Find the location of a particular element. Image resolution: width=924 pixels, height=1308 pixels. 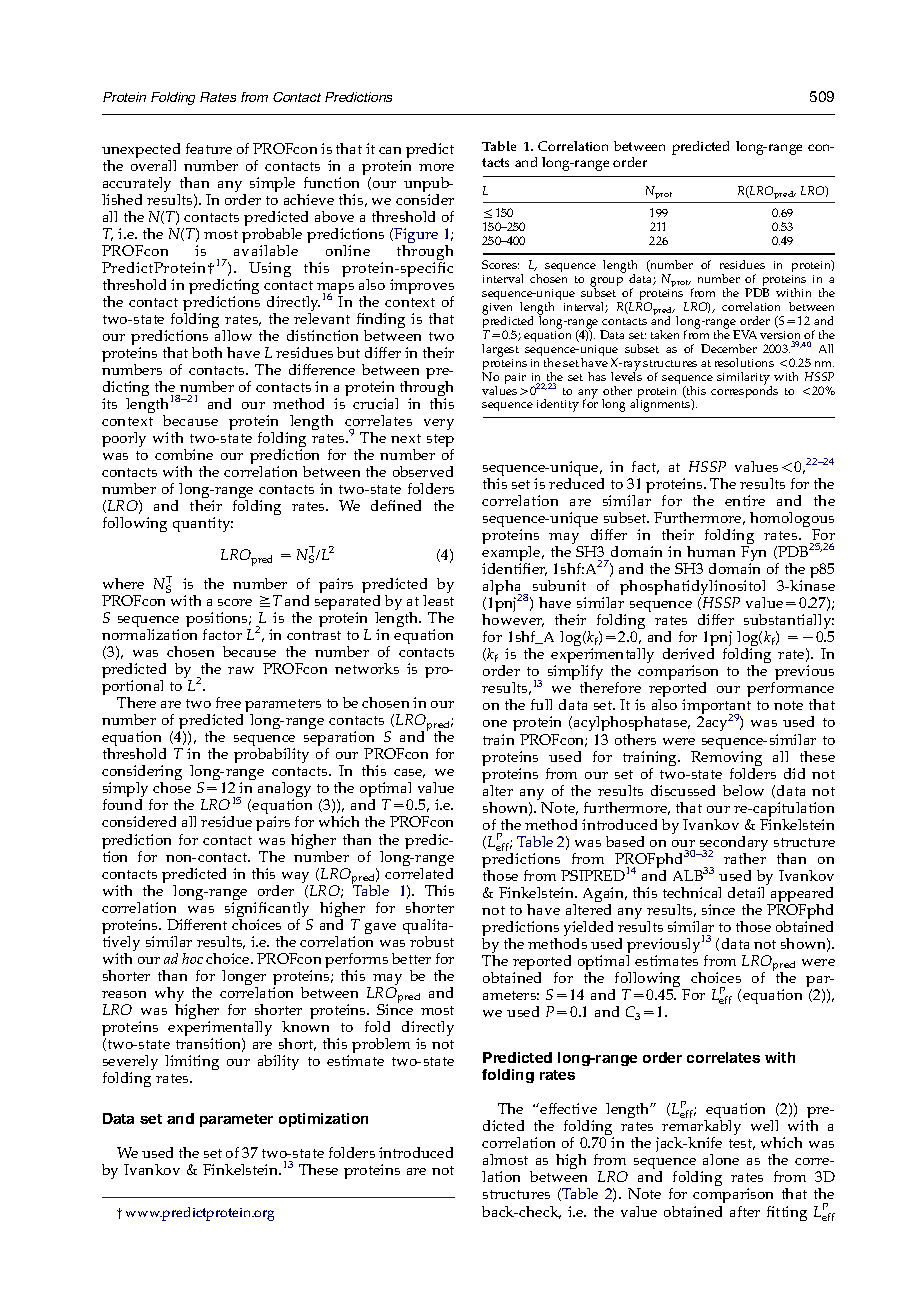

overall is located at coordinates (153, 165).
